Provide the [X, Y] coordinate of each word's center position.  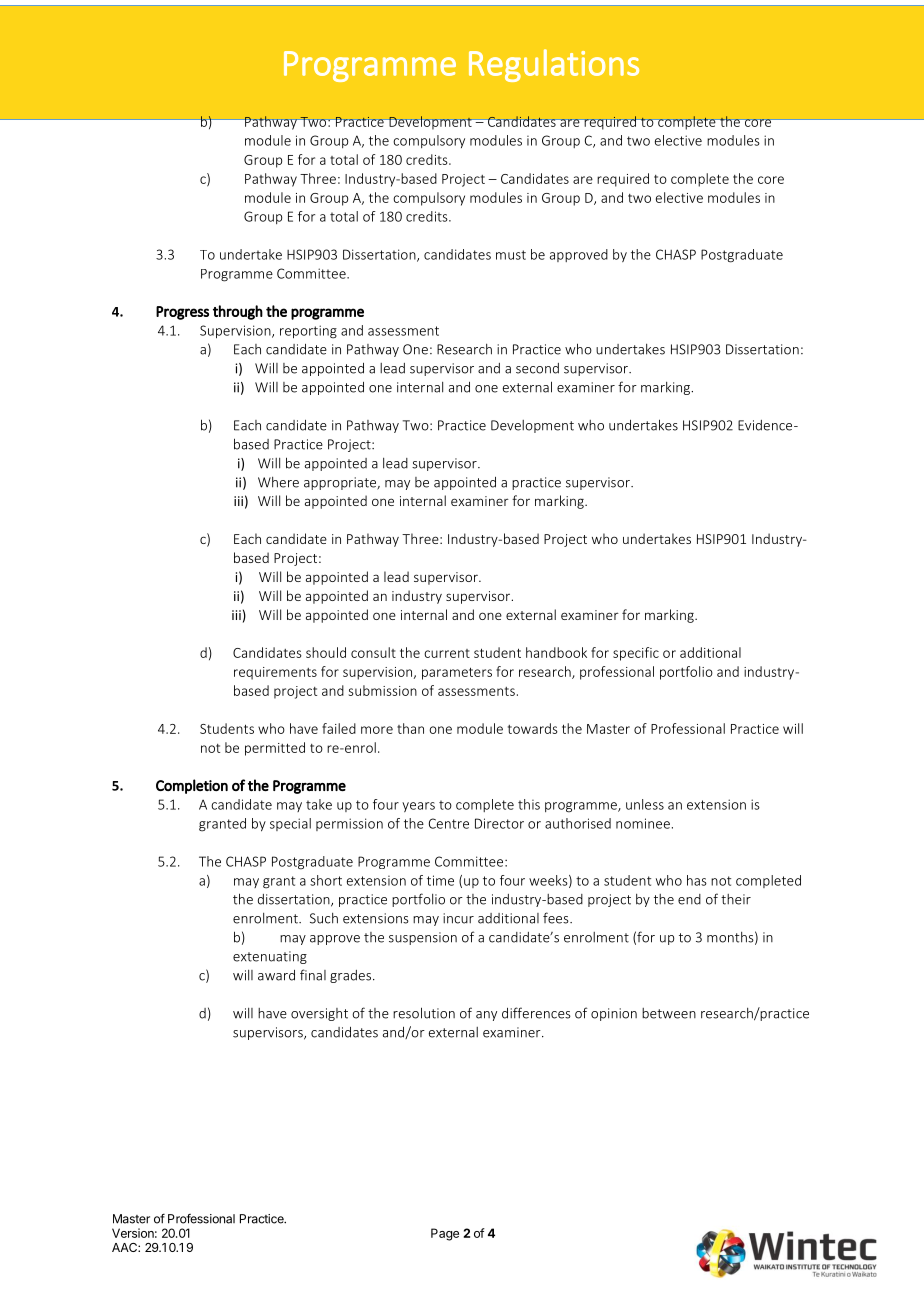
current [447, 653]
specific [636, 654]
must [511, 255]
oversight [319, 1014]
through [238, 312]
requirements [275, 673]
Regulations [554, 65]
